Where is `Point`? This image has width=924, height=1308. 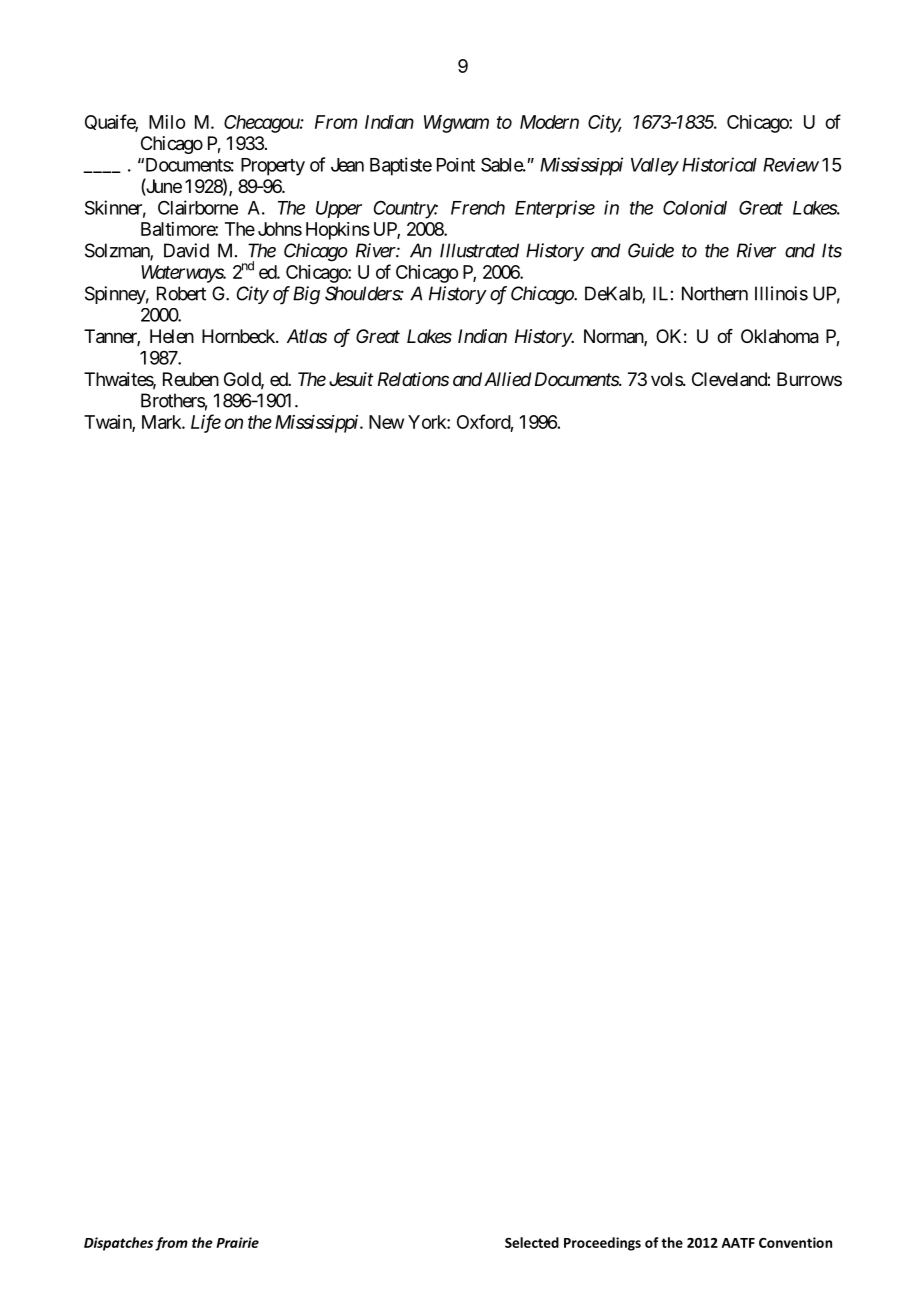 Point is located at coordinates (456, 165).
